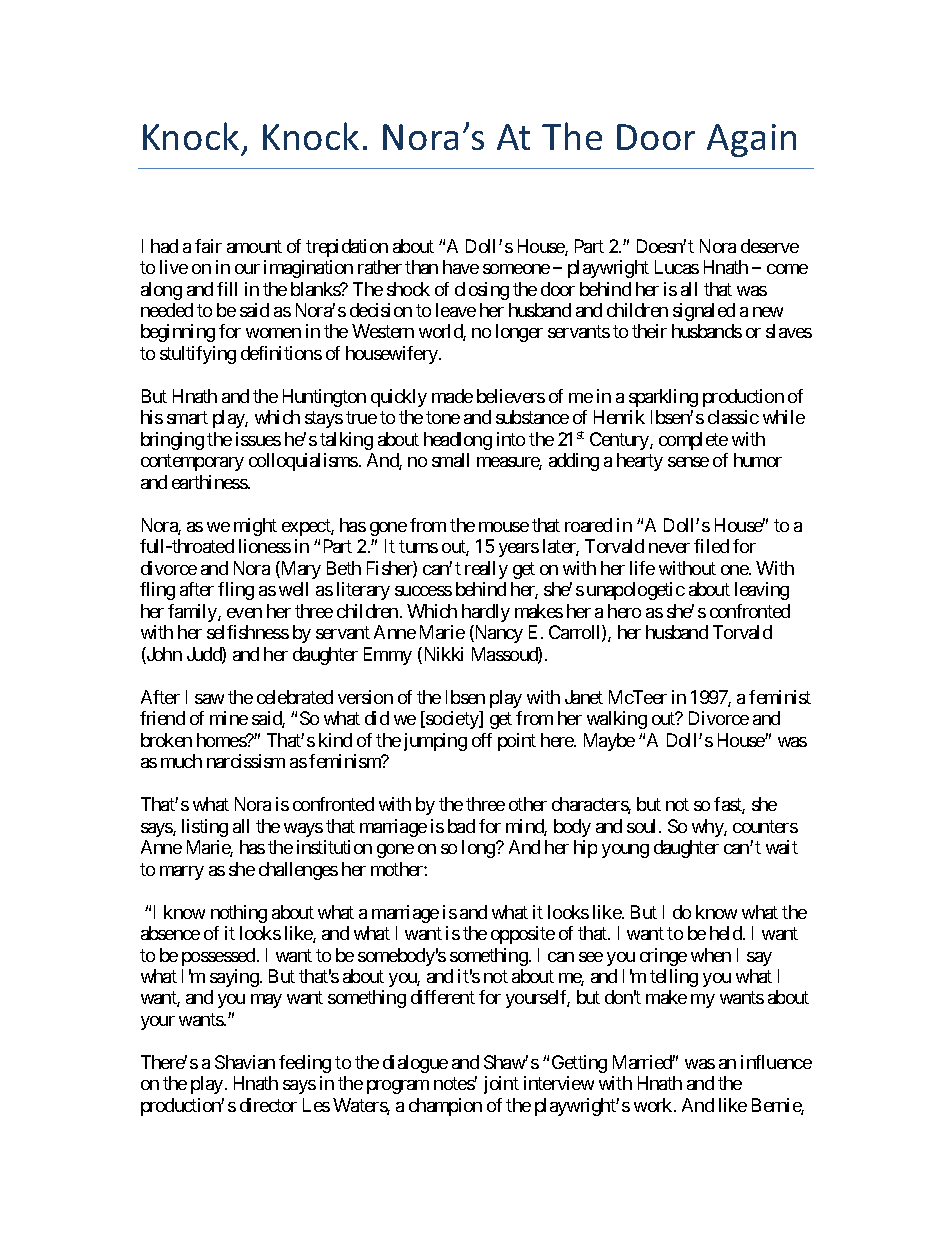 The image size is (952, 1233). I want to click on have, so click(461, 267).
